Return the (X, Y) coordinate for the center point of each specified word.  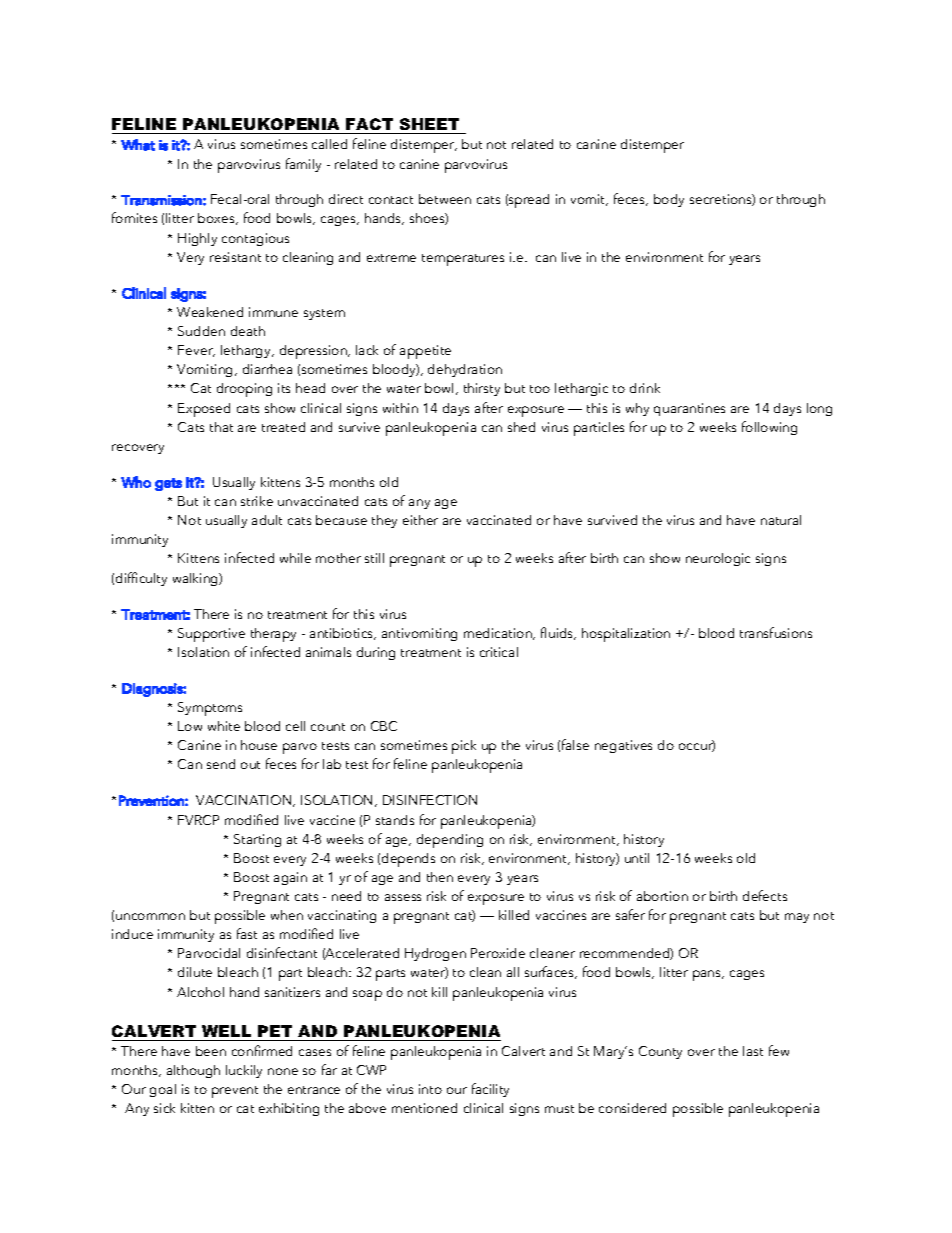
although (193, 1071)
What (138, 145)
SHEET (429, 124)
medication (499, 634)
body (669, 200)
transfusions (776, 632)
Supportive (211, 635)
